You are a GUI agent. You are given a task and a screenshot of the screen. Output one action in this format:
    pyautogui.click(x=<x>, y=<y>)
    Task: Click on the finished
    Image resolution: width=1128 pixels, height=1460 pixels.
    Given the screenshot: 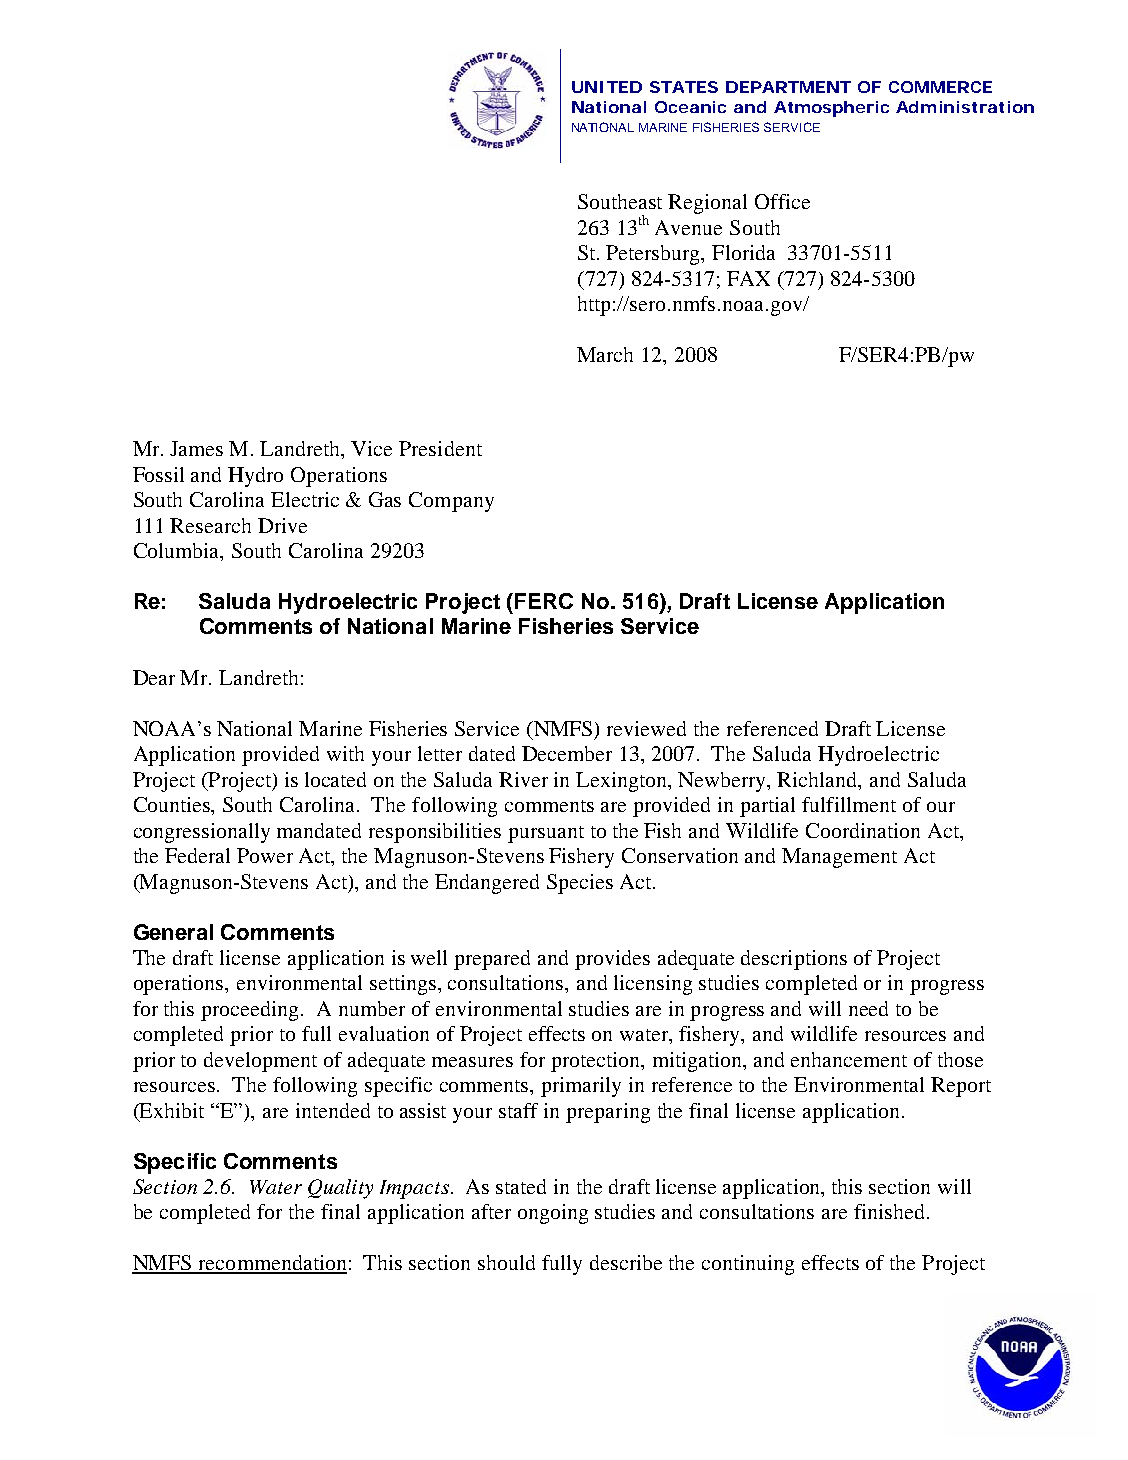 What is the action you would take?
    pyautogui.click(x=889, y=1211)
